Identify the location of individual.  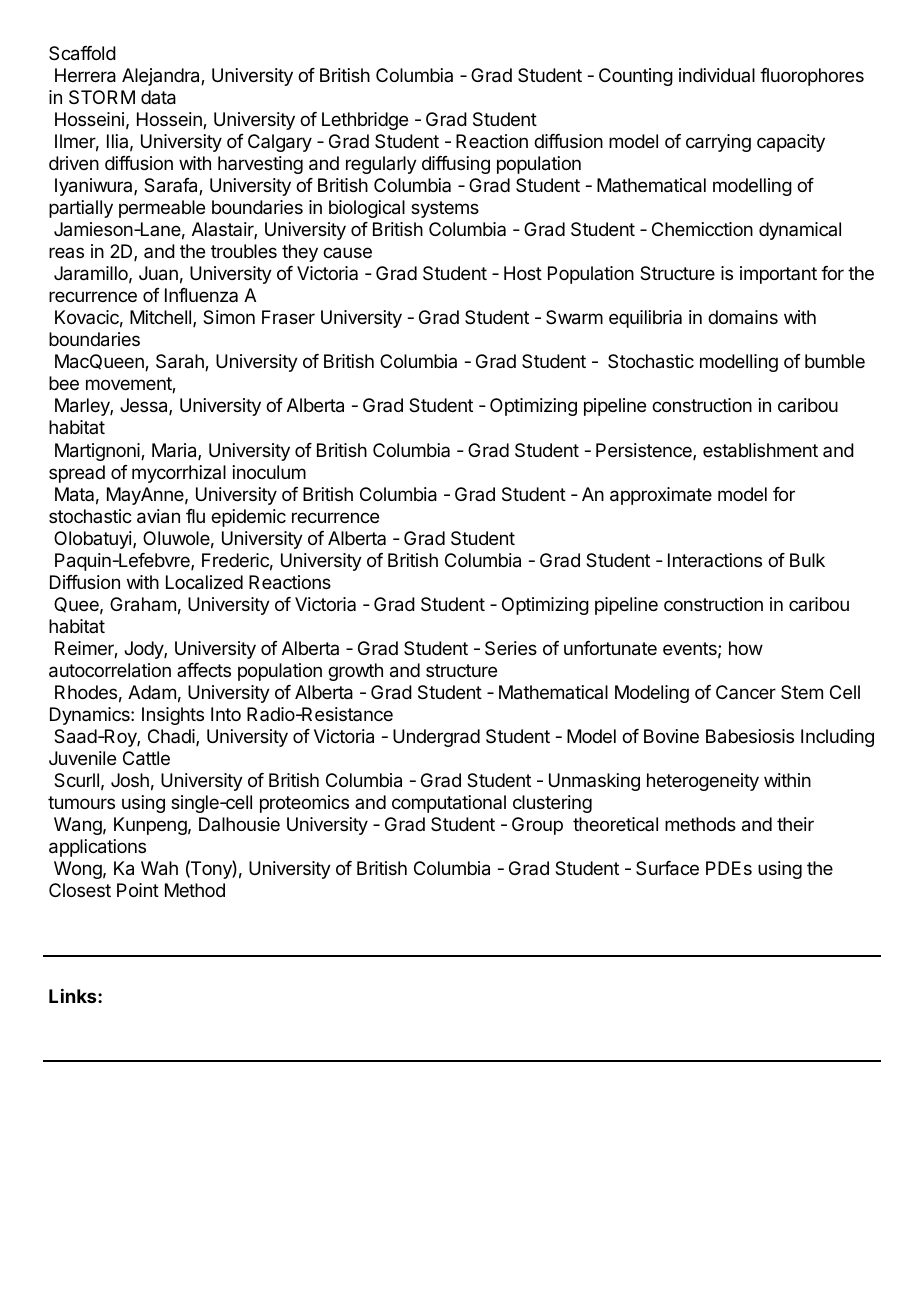
(717, 75).
